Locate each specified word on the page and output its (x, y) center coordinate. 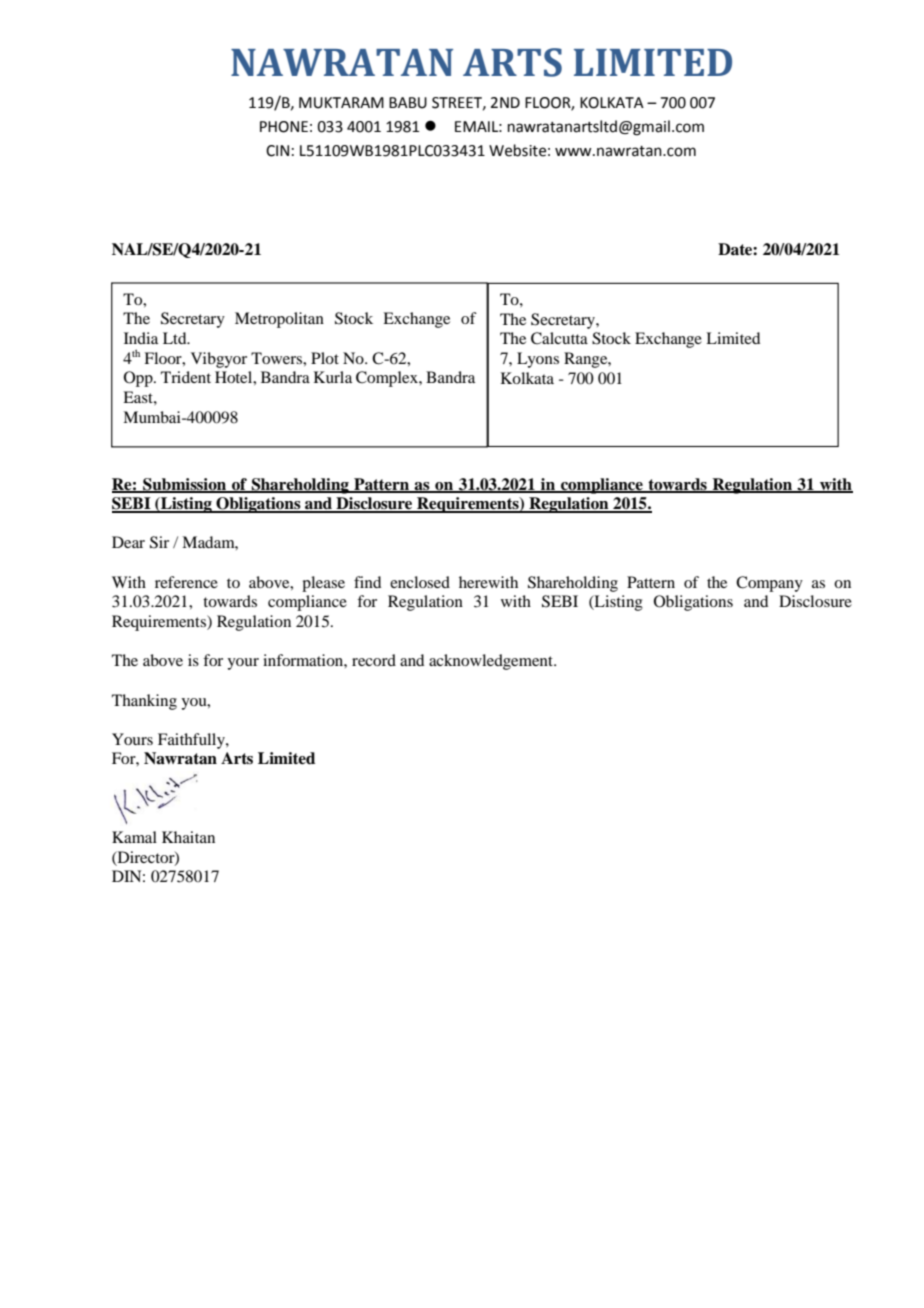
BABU (408, 103)
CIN (277, 151)
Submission (185, 485)
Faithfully (192, 741)
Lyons (538, 360)
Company (769, 584)
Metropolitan (279, 320)
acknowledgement (492, 662)
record (374, 660)
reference (186, 582)
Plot (325, 358)
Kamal (134, 837)
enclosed (420, 582)
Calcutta (559, 338)
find (367, 582)
